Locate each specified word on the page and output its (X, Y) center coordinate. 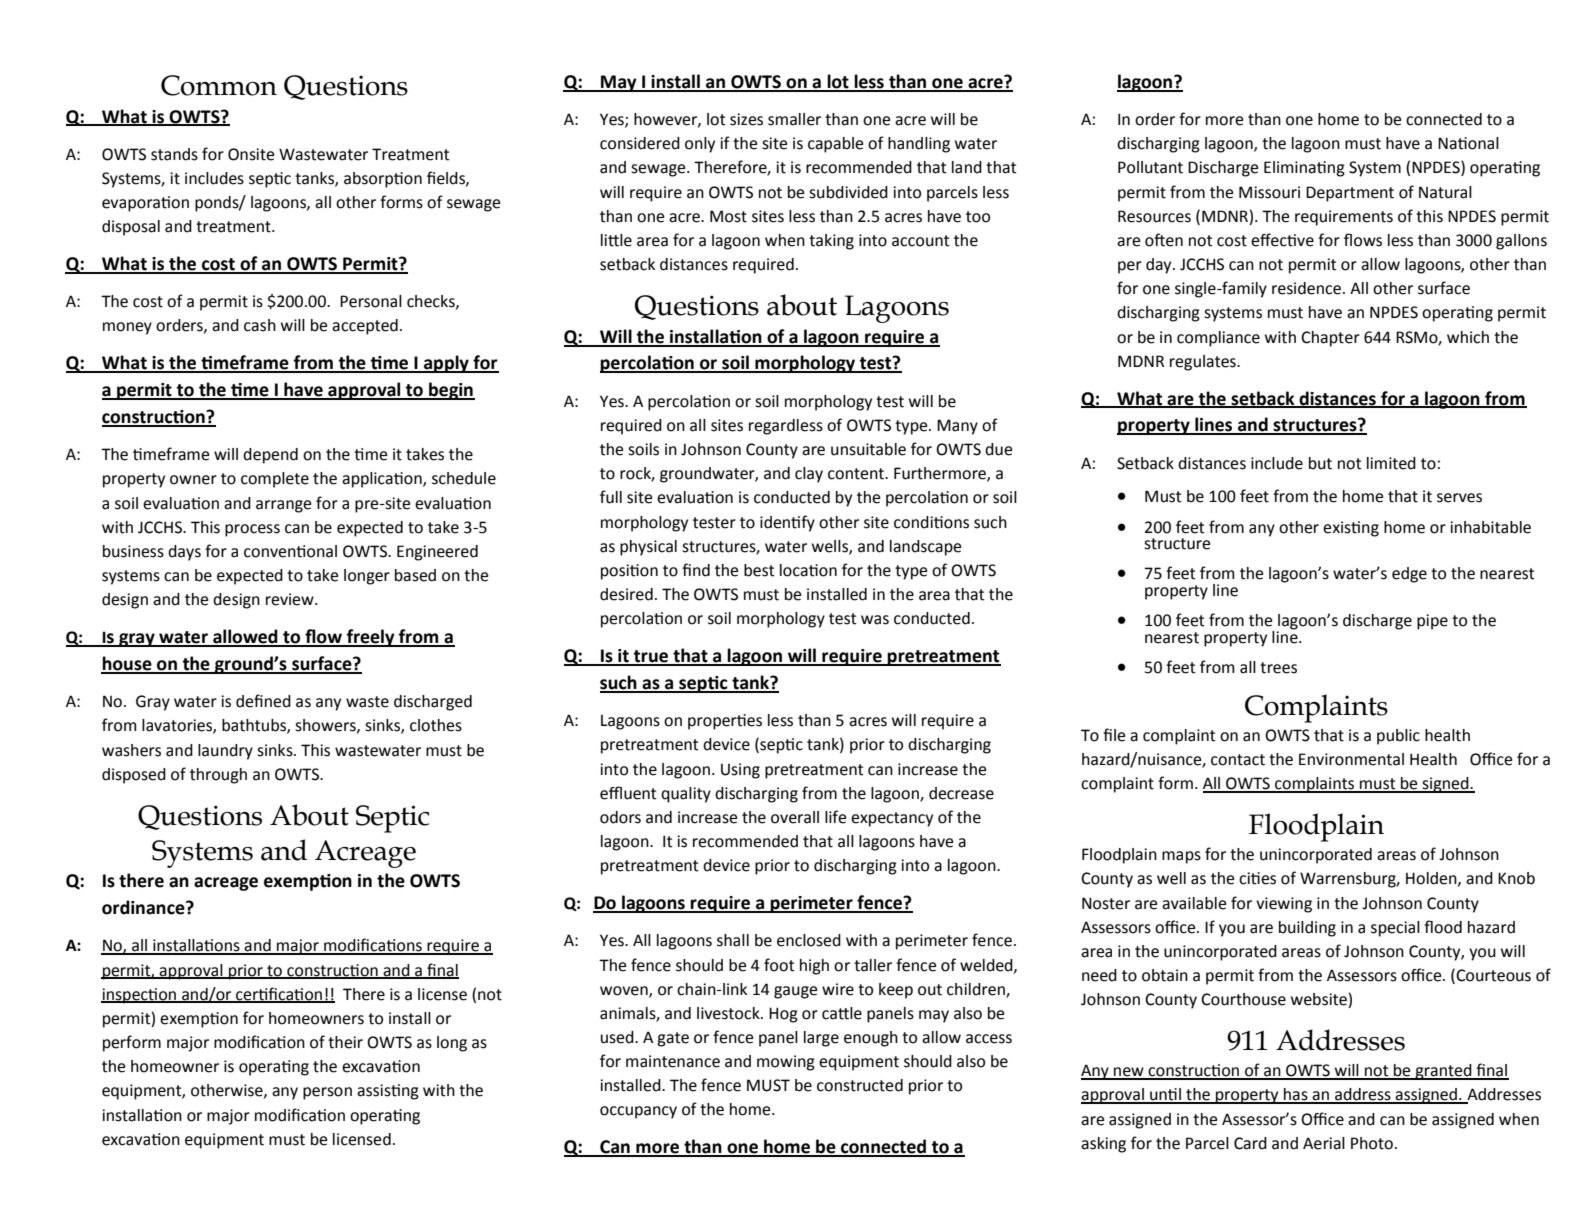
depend (270, 456)
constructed (860, 1085)
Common (219, 85)
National (1468, 143)
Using (740, 771)
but (1320, 463)
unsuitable (868, 449)
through (218, 776)
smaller (794, 119)
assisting (388, 1092)
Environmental (1351, 759)
